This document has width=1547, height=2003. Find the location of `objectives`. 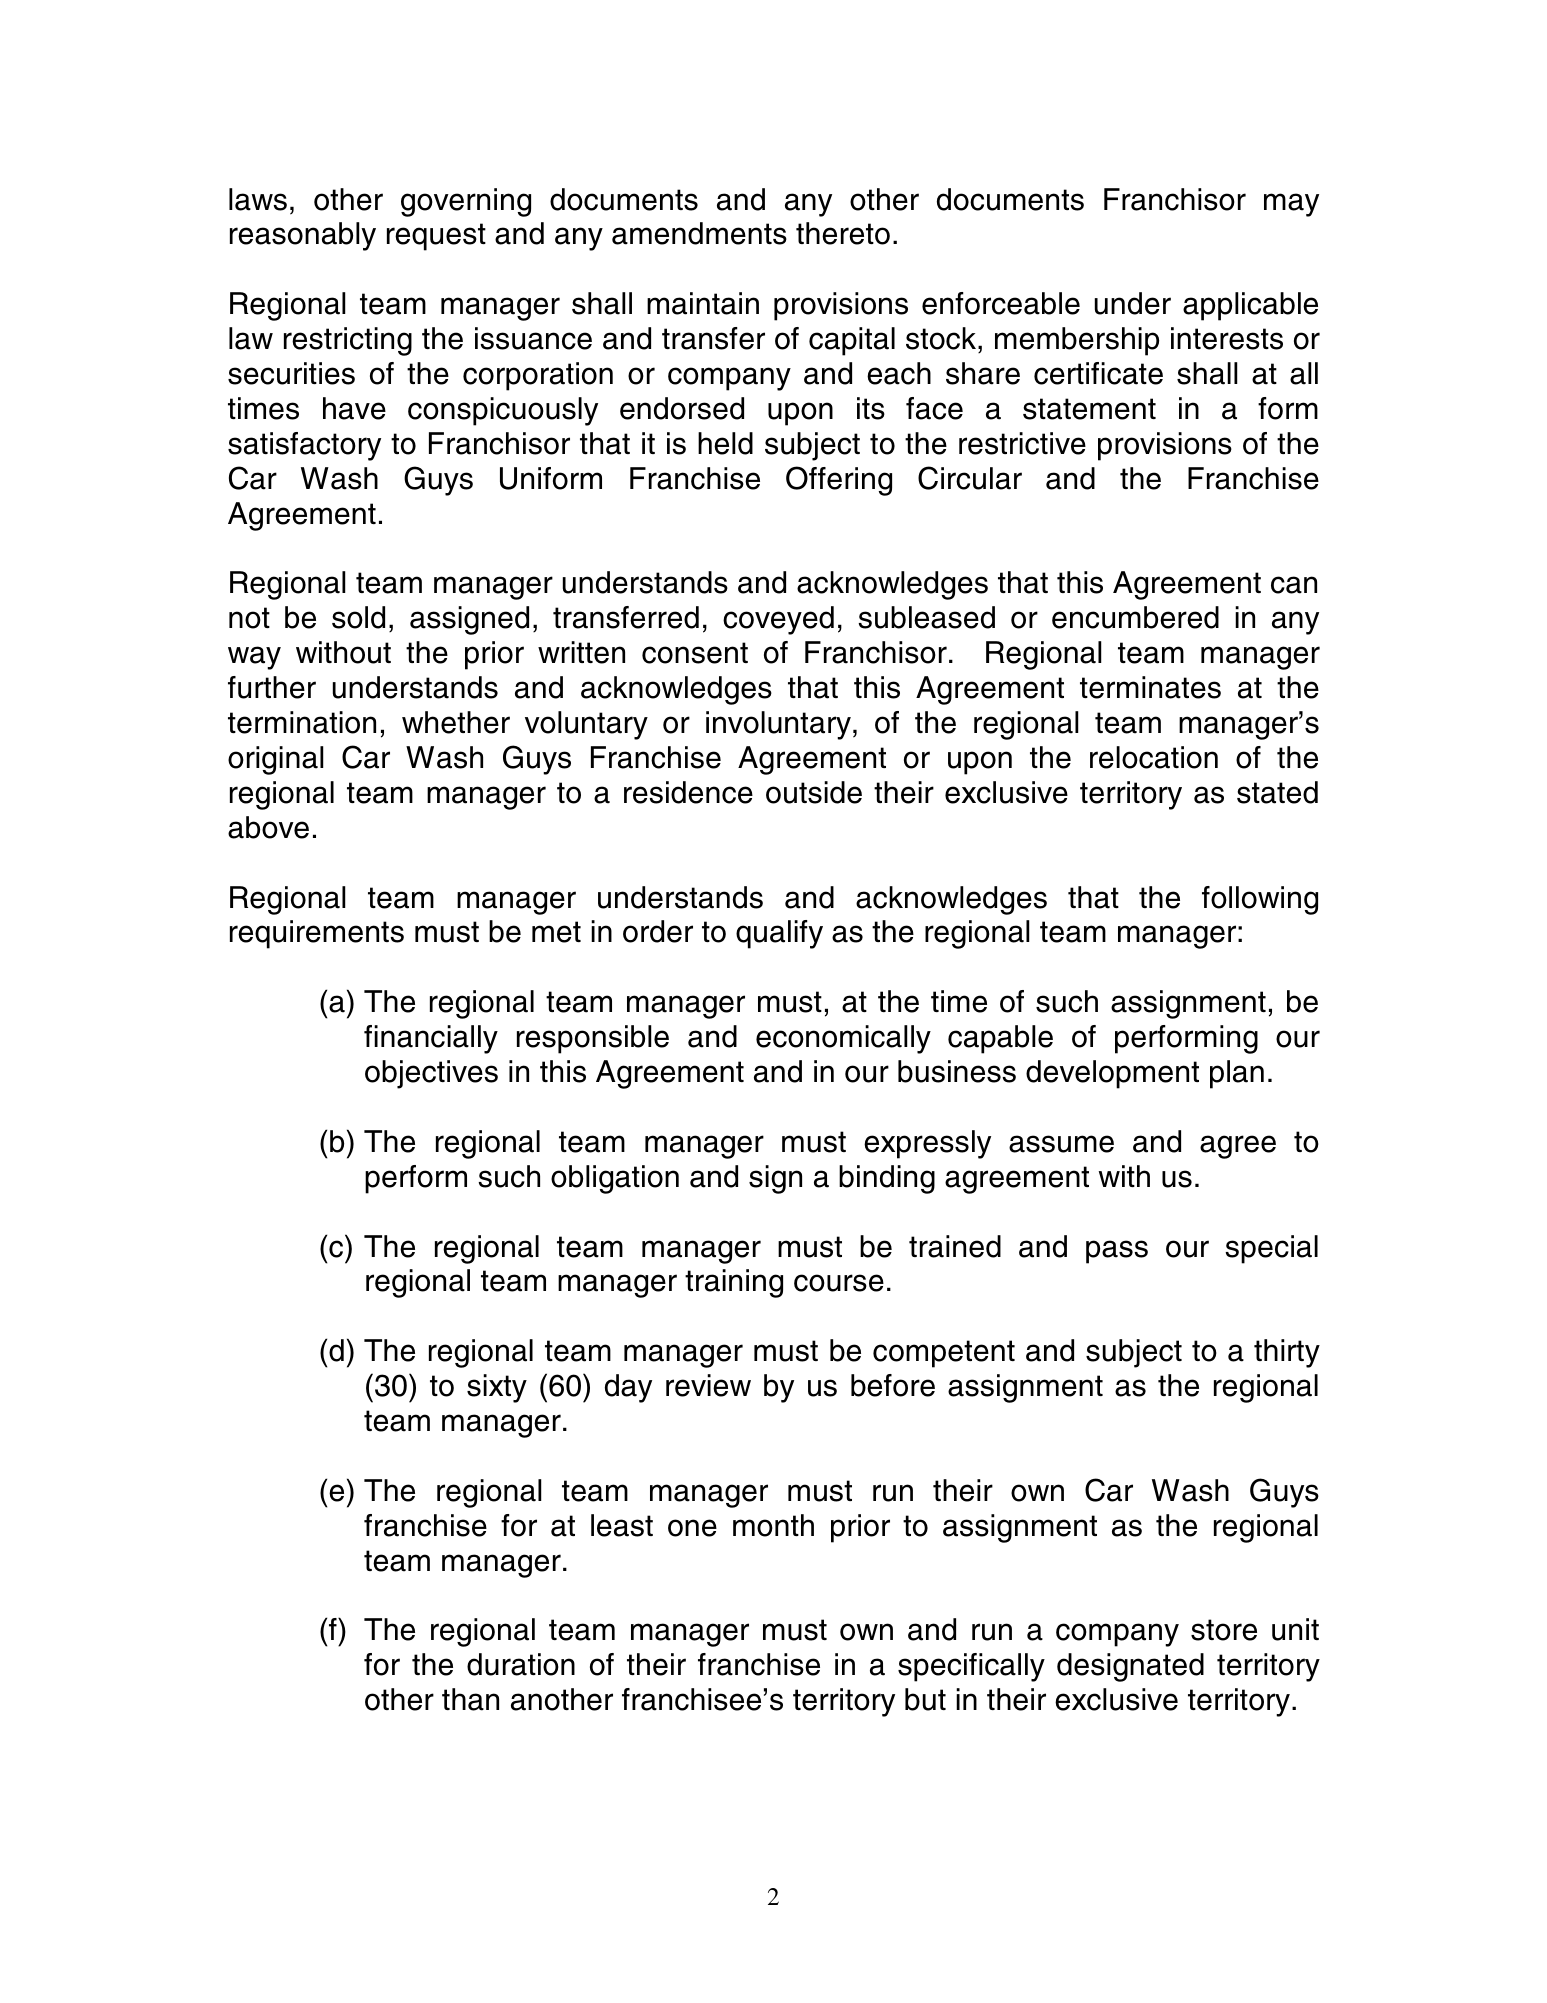

objectives is located at coordinates (431, 1074).
